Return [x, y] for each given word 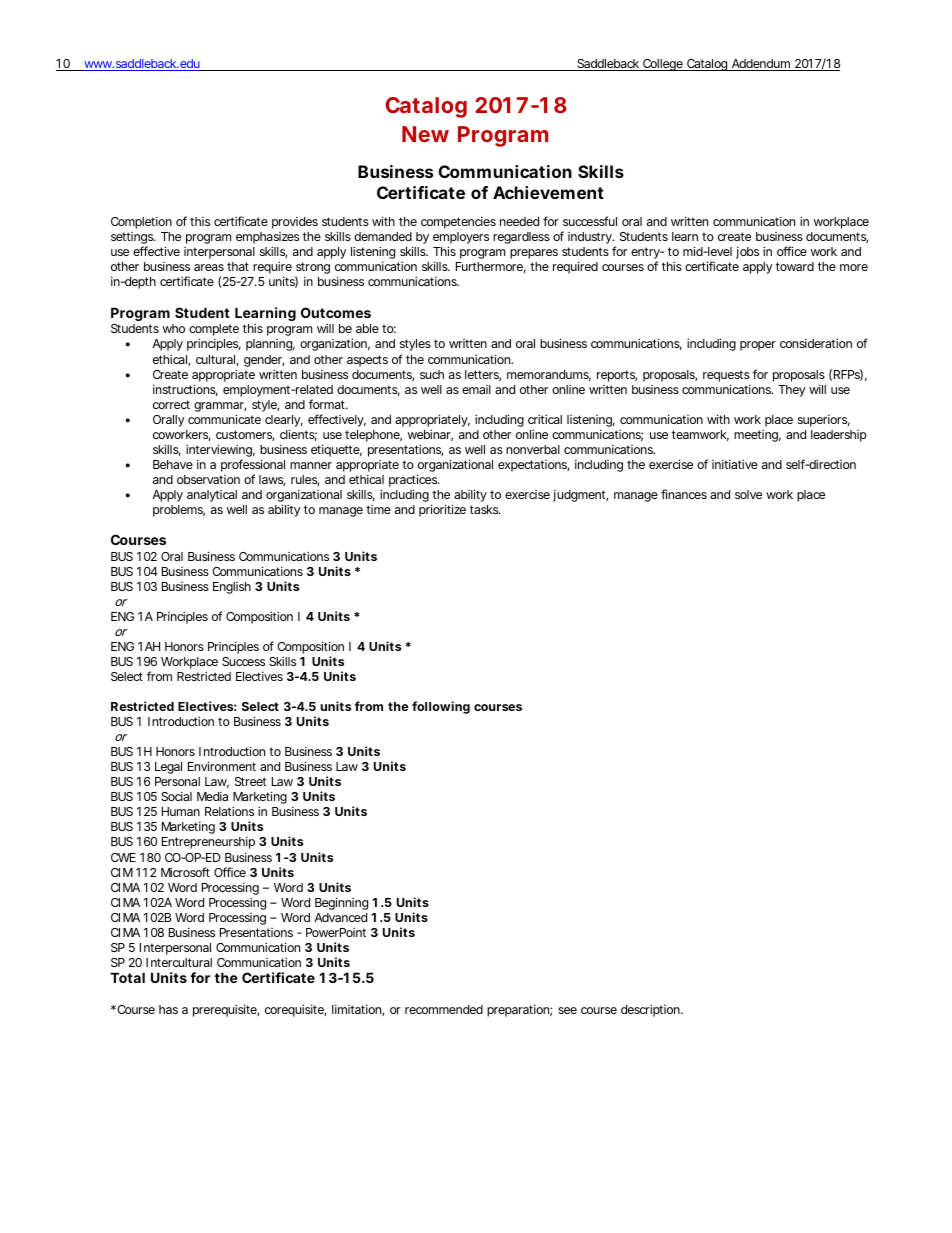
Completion [141, 223]
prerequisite [226, 1010]
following [441, 707]
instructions [185, 390]
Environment [222, 766]
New [425, 134]
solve [748, 494]
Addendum [761, 65]
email [476, 389]
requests [726, 376]
